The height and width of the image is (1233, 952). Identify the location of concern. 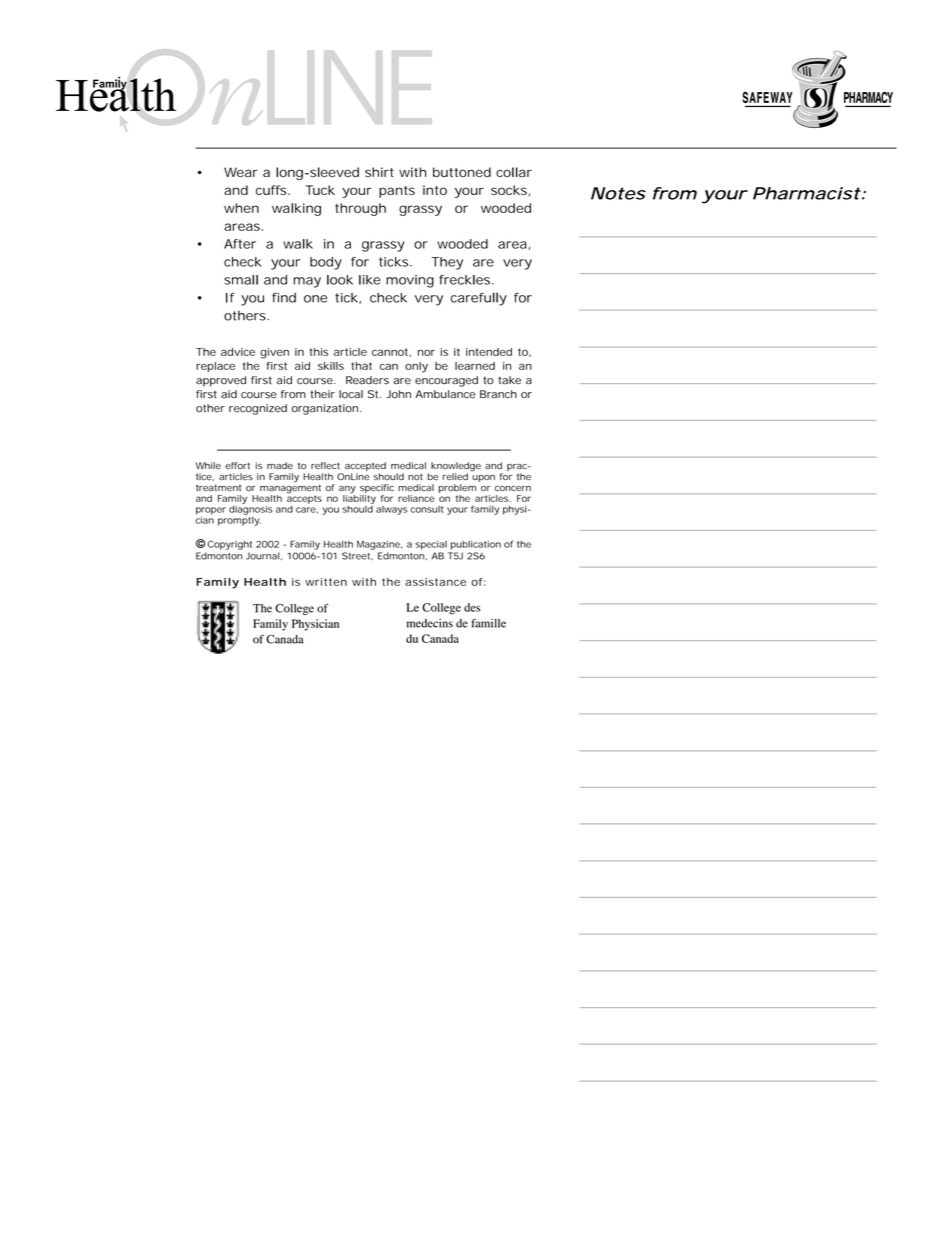
(513, 489).
